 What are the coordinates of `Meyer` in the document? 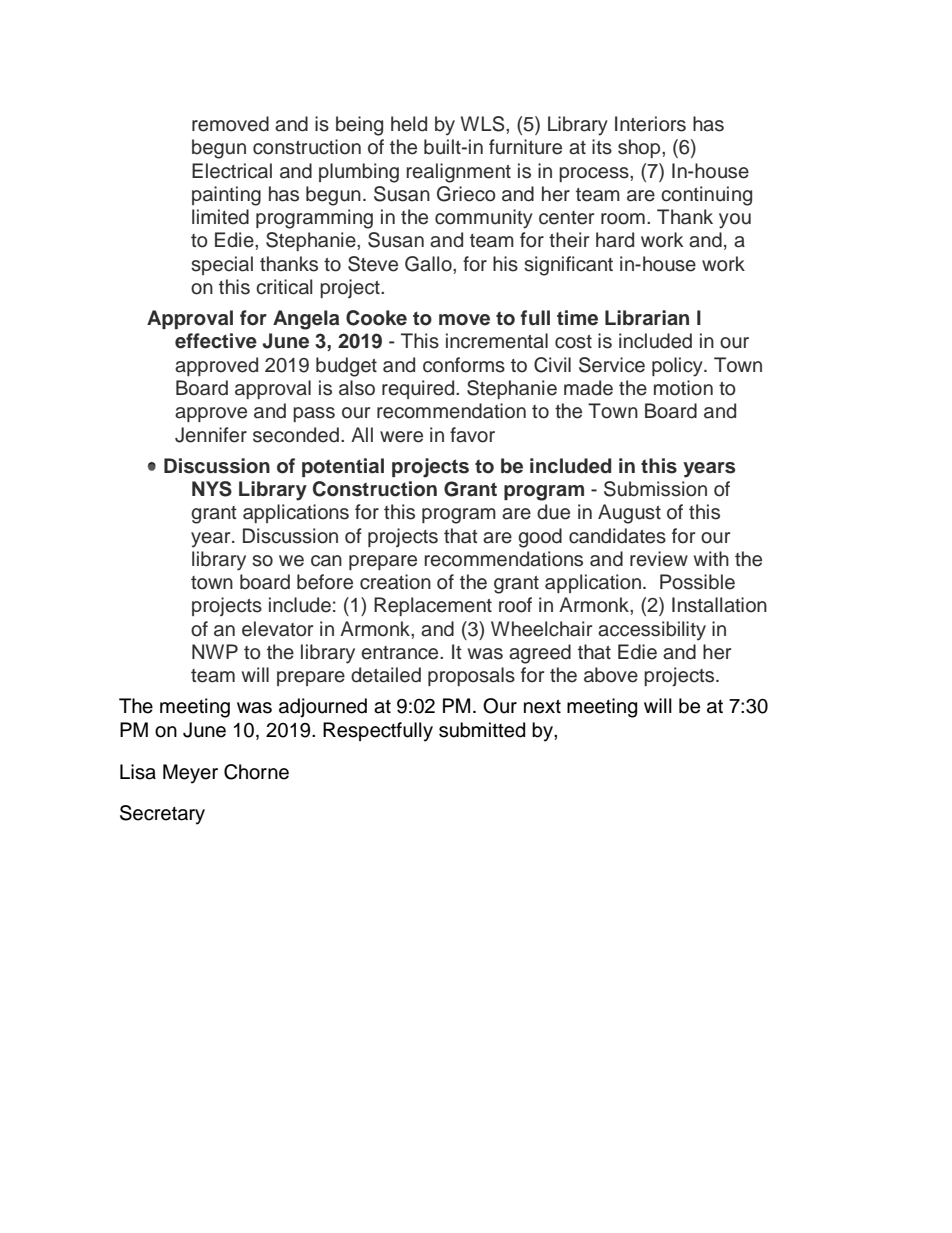 It's located at (190, 774).
